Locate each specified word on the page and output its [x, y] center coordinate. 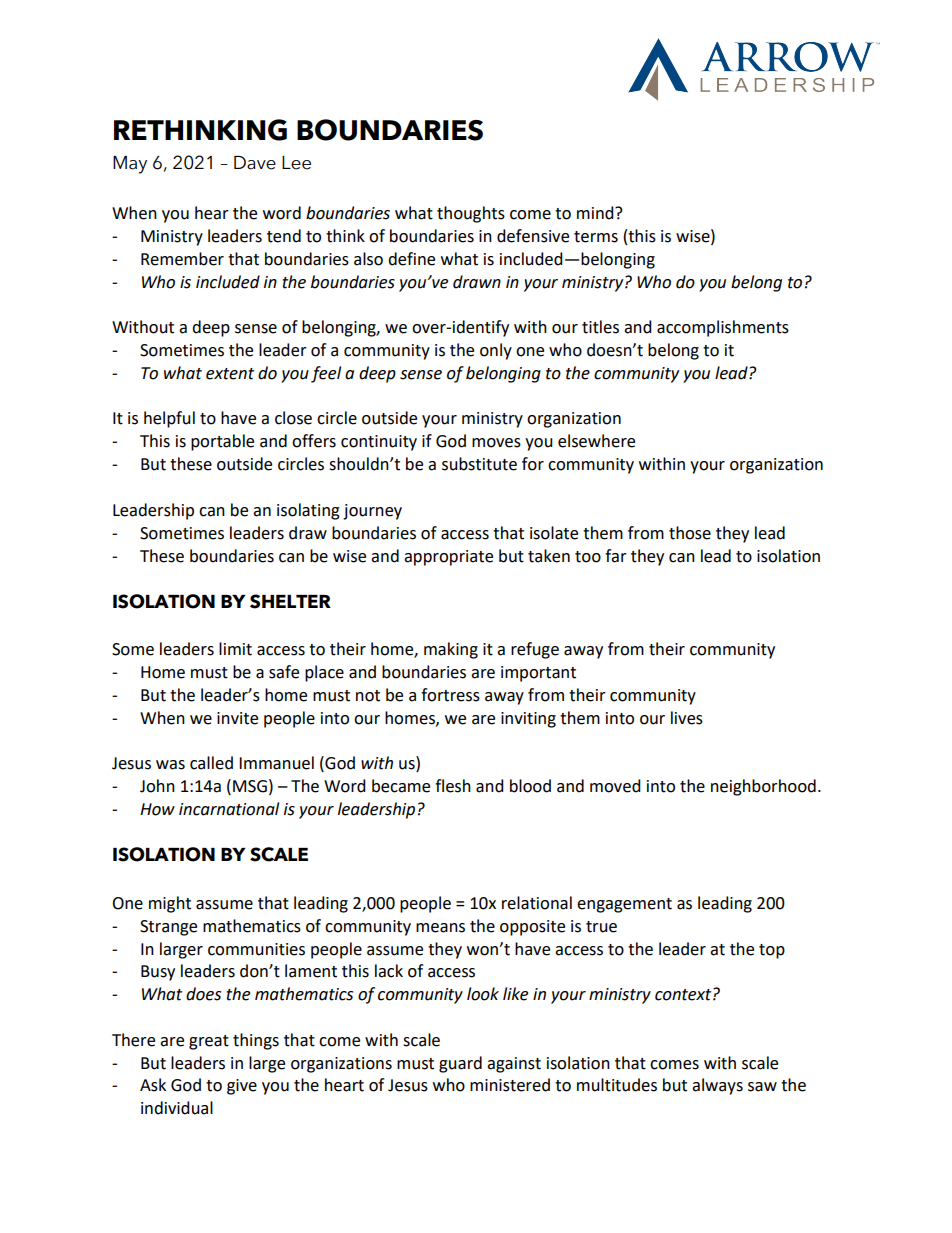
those [690, 533]
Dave [255, 163]
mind [596, 213]
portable [222, 442]
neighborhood [763, 787]
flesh [453, 786]
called [211, 763]
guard [460, 1064]
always [717, 1086]
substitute [479, 464]
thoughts [471, 214]
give [242, 1087]
